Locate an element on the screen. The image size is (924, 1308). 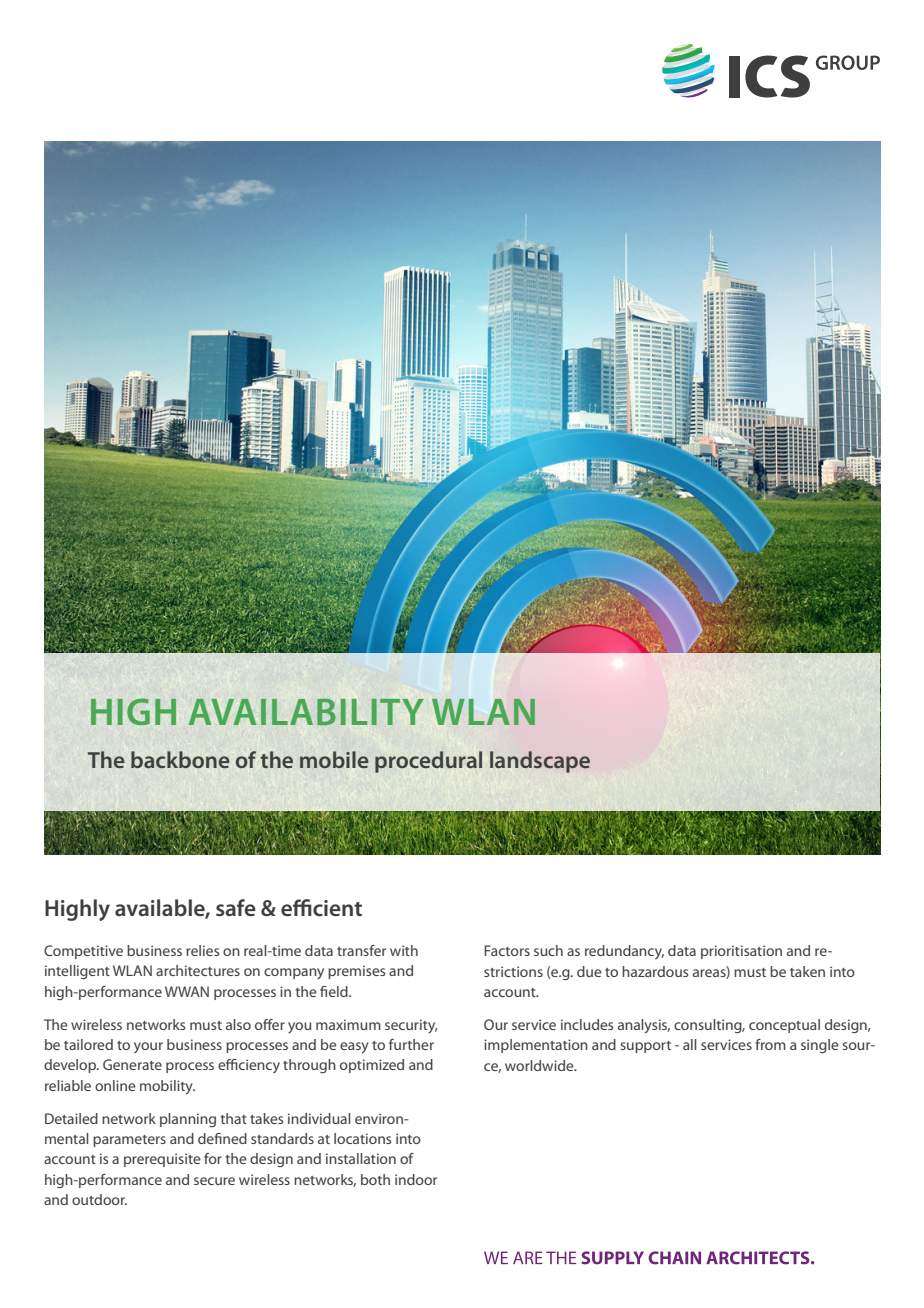
safe is located at coordinates (236, 907).
